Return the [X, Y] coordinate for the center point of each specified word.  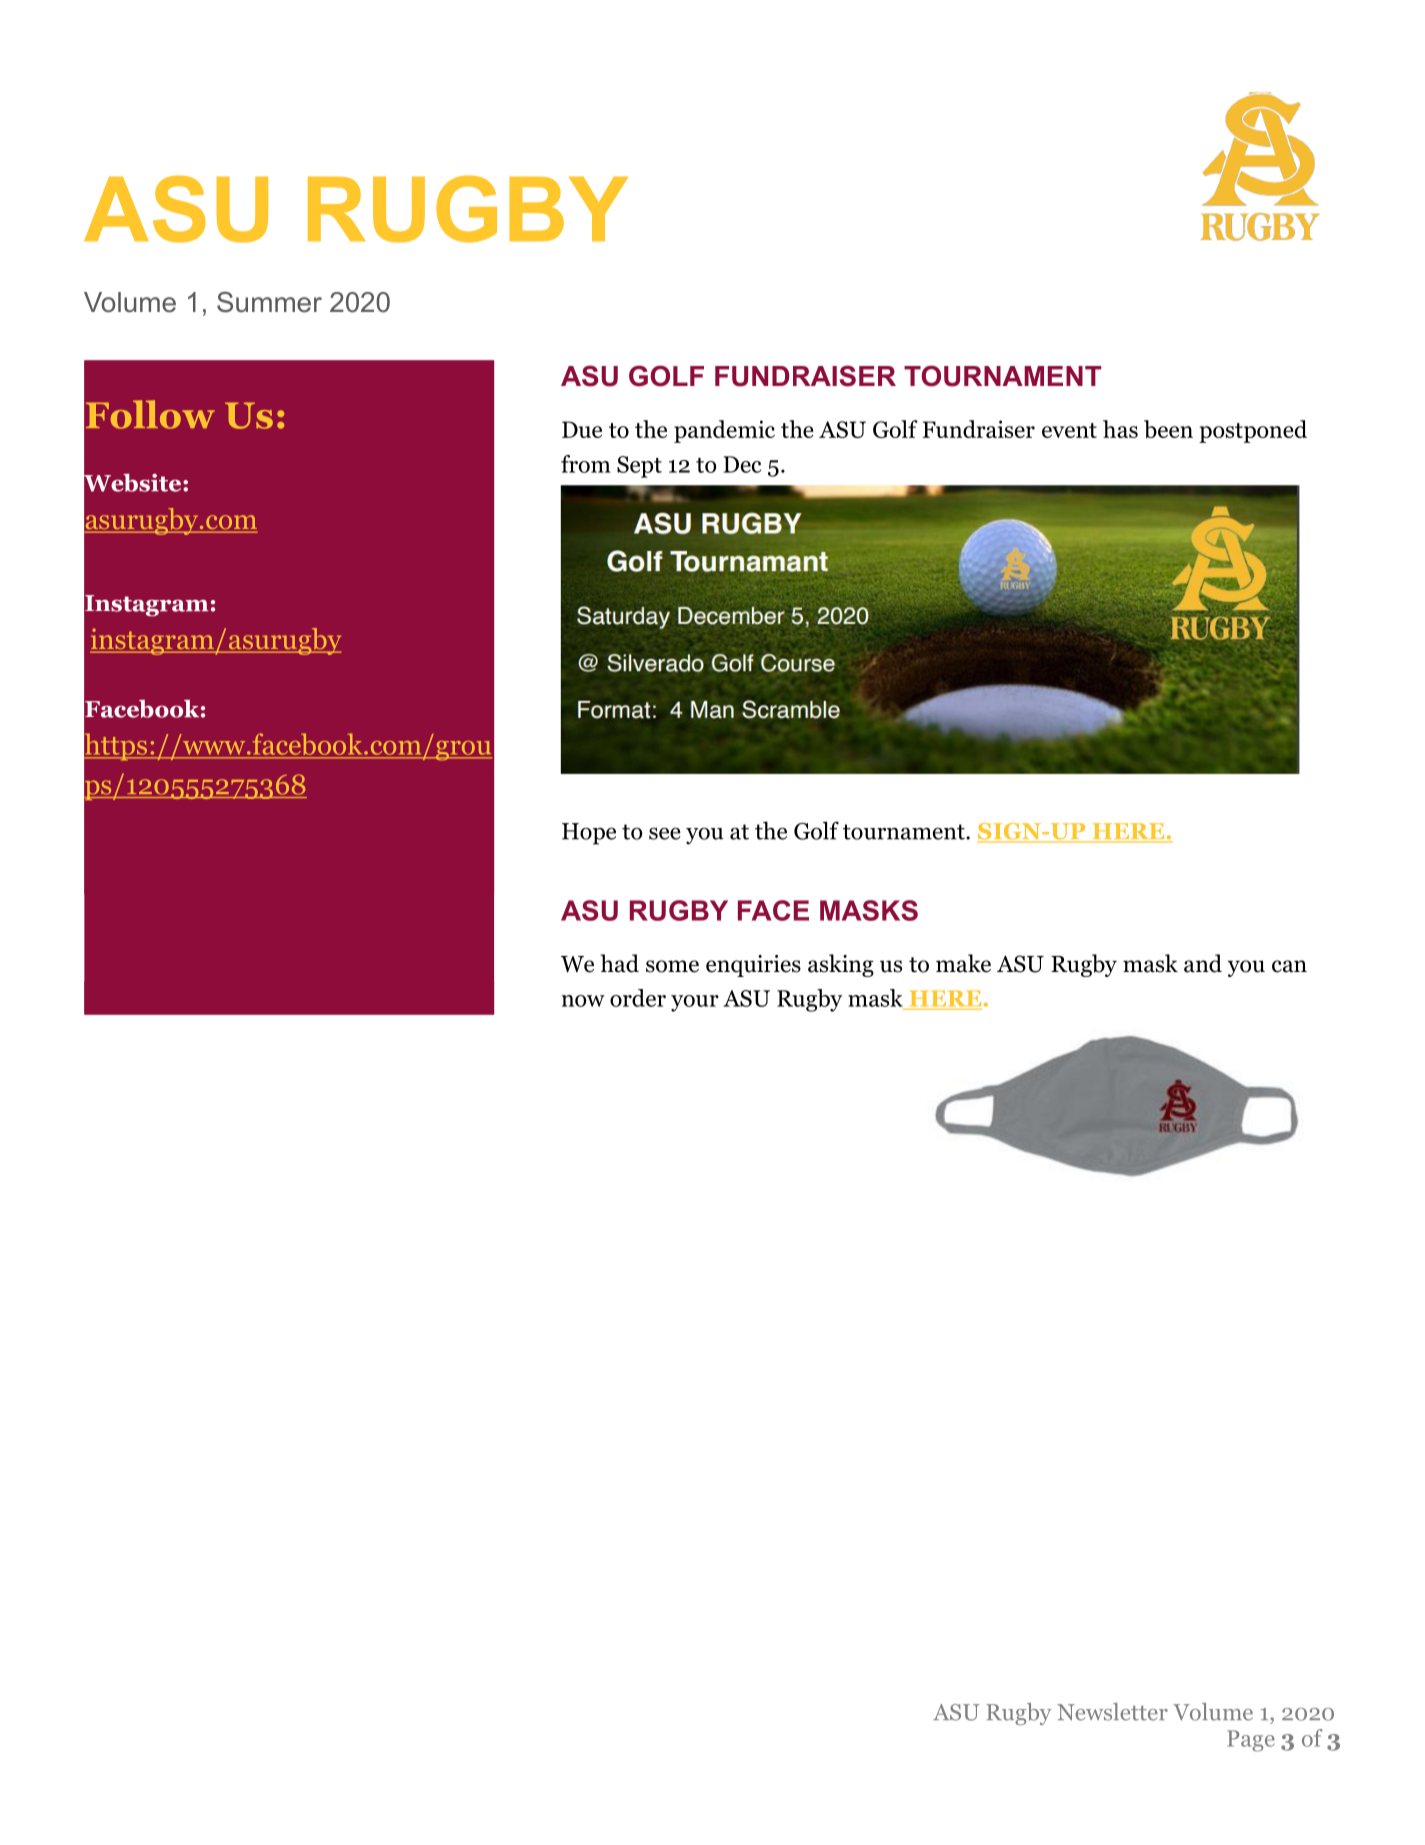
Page [1251, 1741]
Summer [269, 302]
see [665, 833]
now [583, 1001]
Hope [589, 834]
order [638, 998]
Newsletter [1112, 1712]
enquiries [753, 966]
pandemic [724, 431]
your [695, 1003]
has [1120, 429]
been [1168, 429]
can [1289, 966]
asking [841, 965]
